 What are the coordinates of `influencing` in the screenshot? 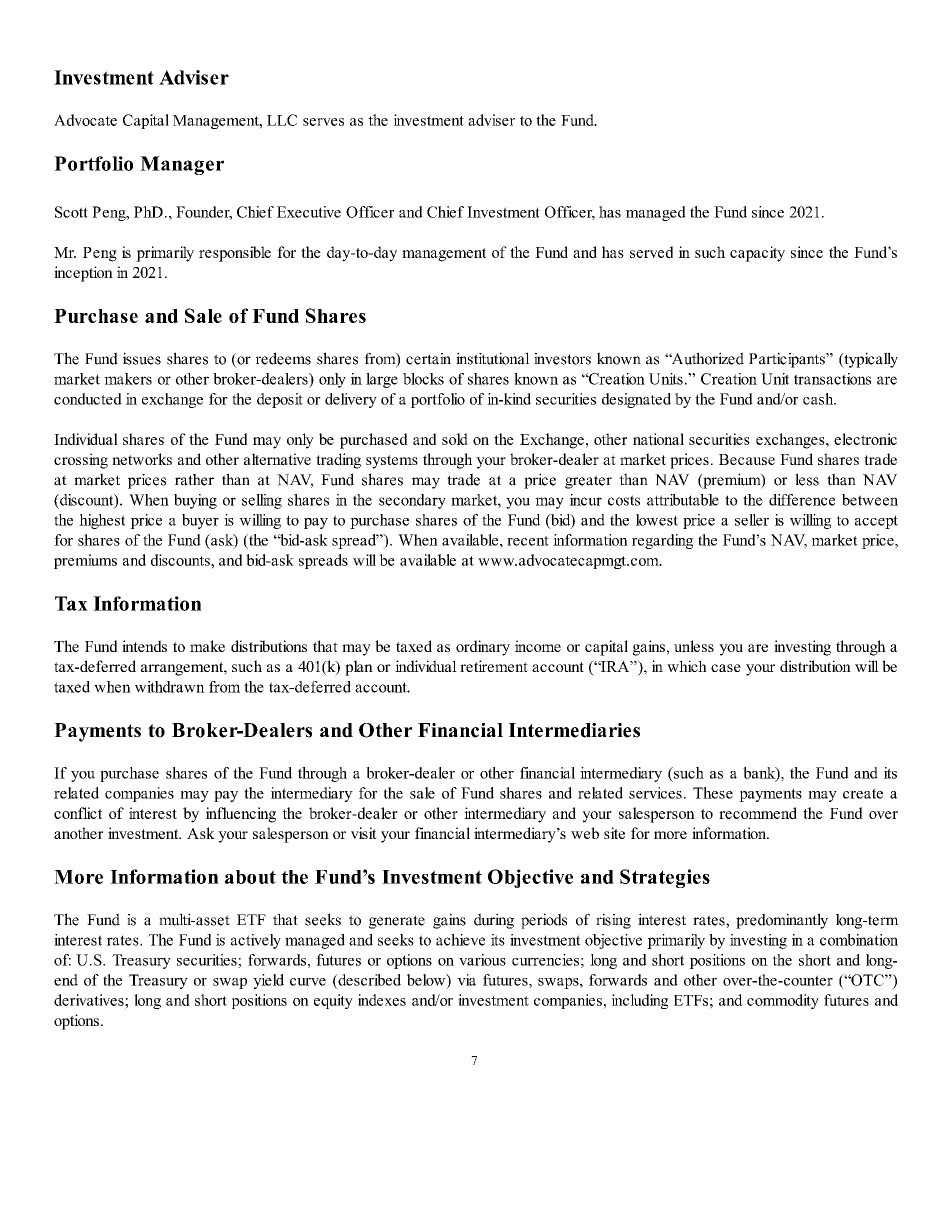 It's located at (241, 815).
